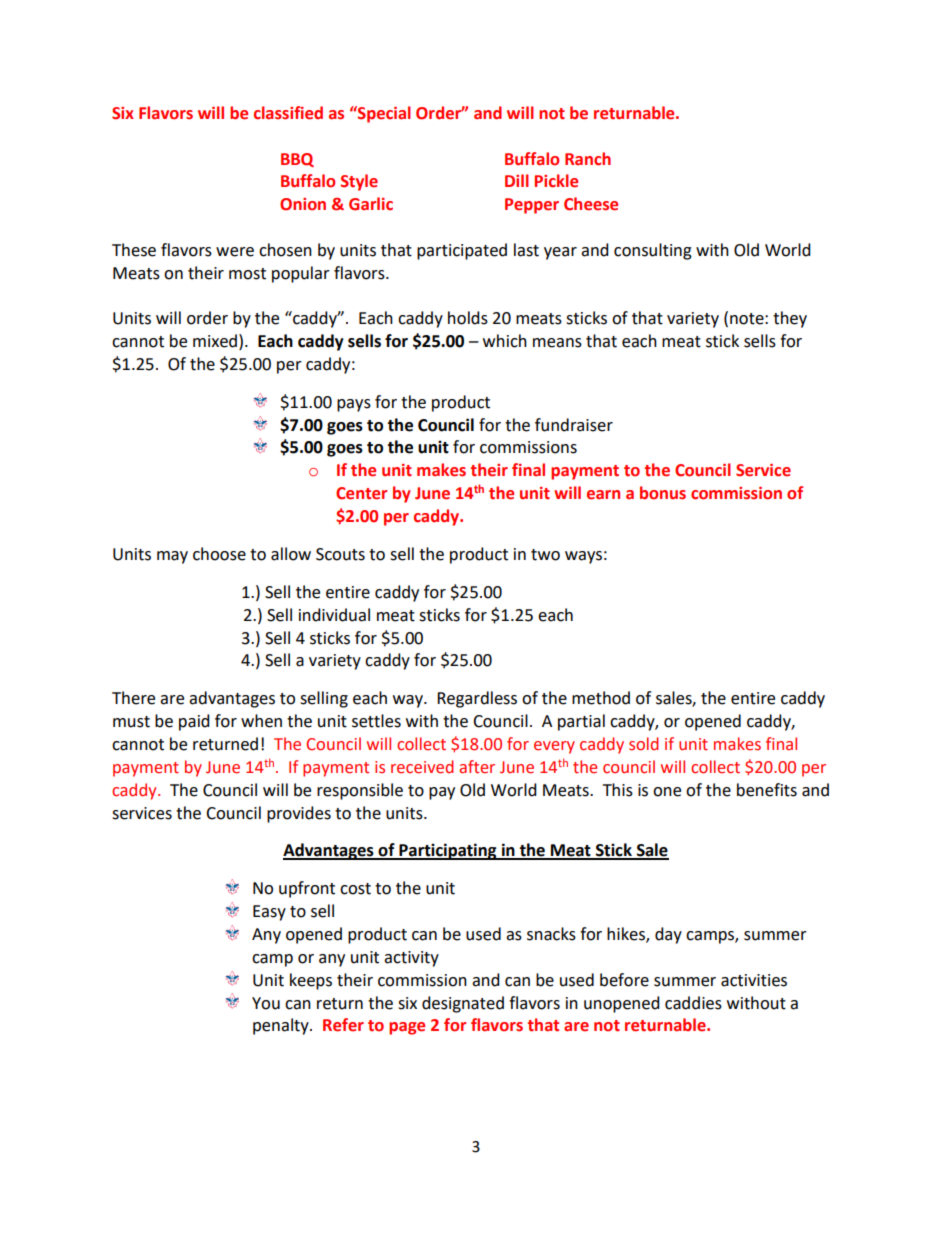 This document has height=1233, width=952. What do you see at coordinates (477, 699) in the document?
I see `Regardless` at bounding box center [477, 699].
